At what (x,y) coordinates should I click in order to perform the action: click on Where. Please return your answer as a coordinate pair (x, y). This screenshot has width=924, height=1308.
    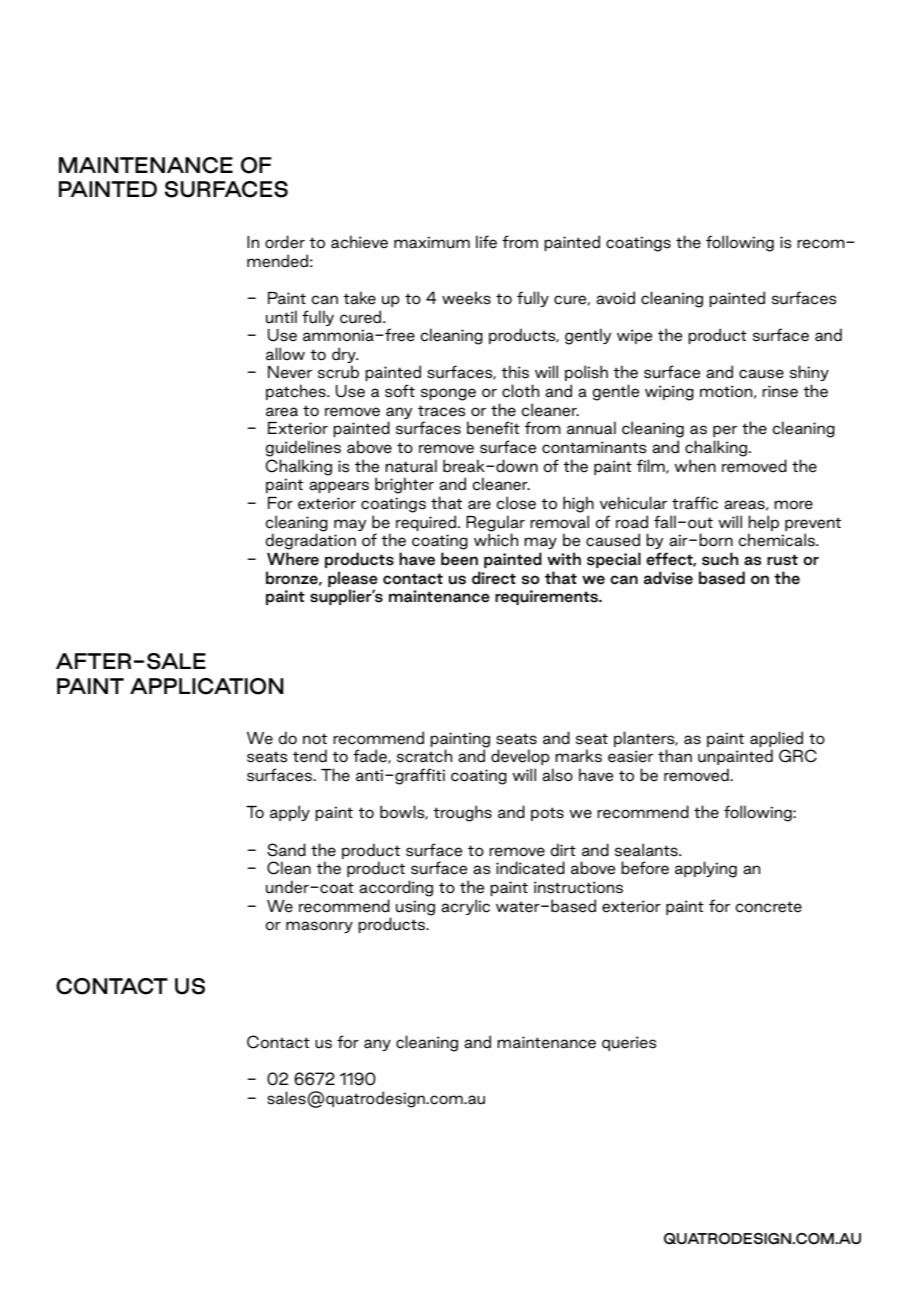
    Looking at the image, I should click on (293, 559).
